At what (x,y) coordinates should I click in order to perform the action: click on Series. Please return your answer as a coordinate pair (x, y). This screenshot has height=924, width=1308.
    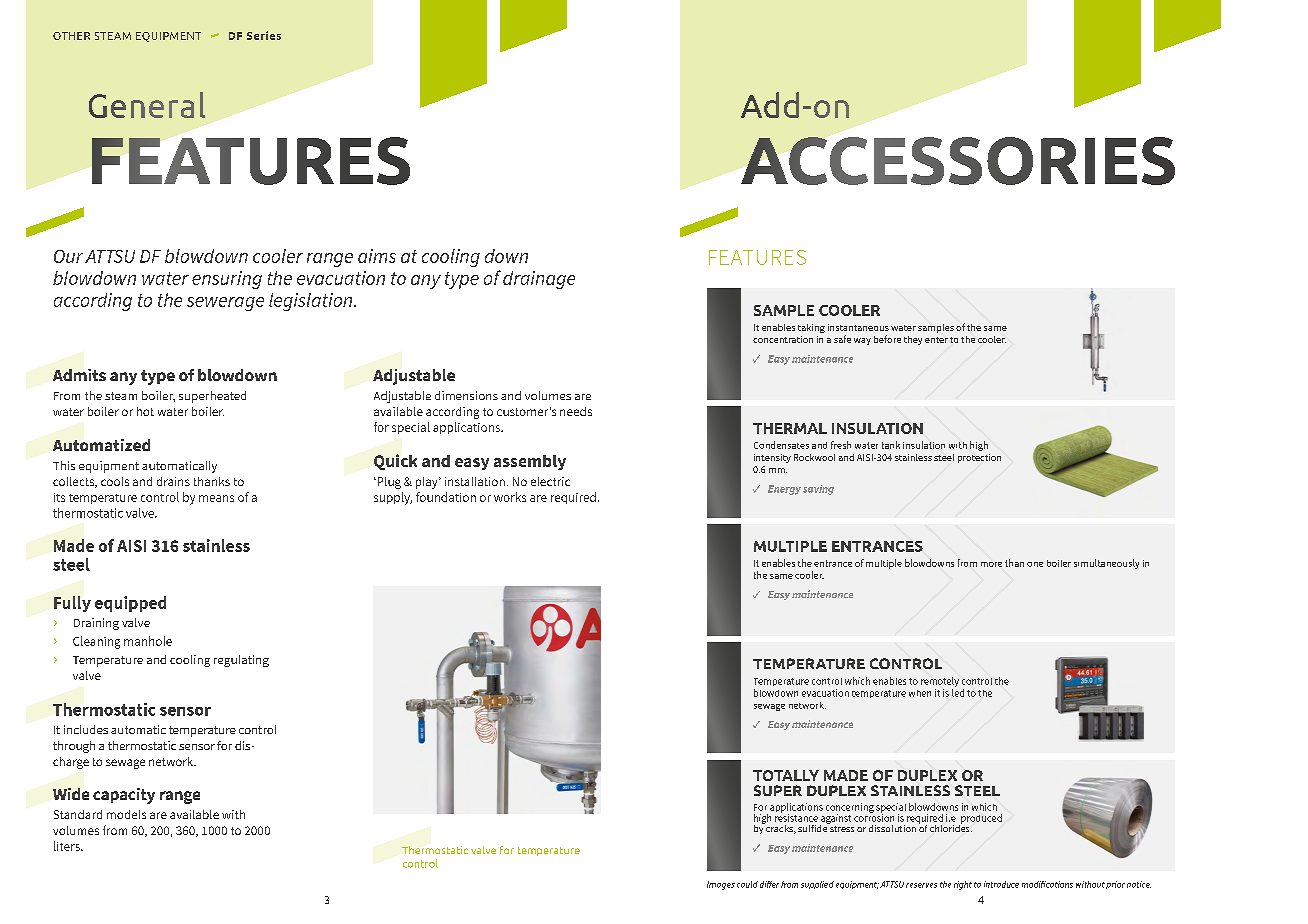
    Looking at the image, I should click on (264, 35).
